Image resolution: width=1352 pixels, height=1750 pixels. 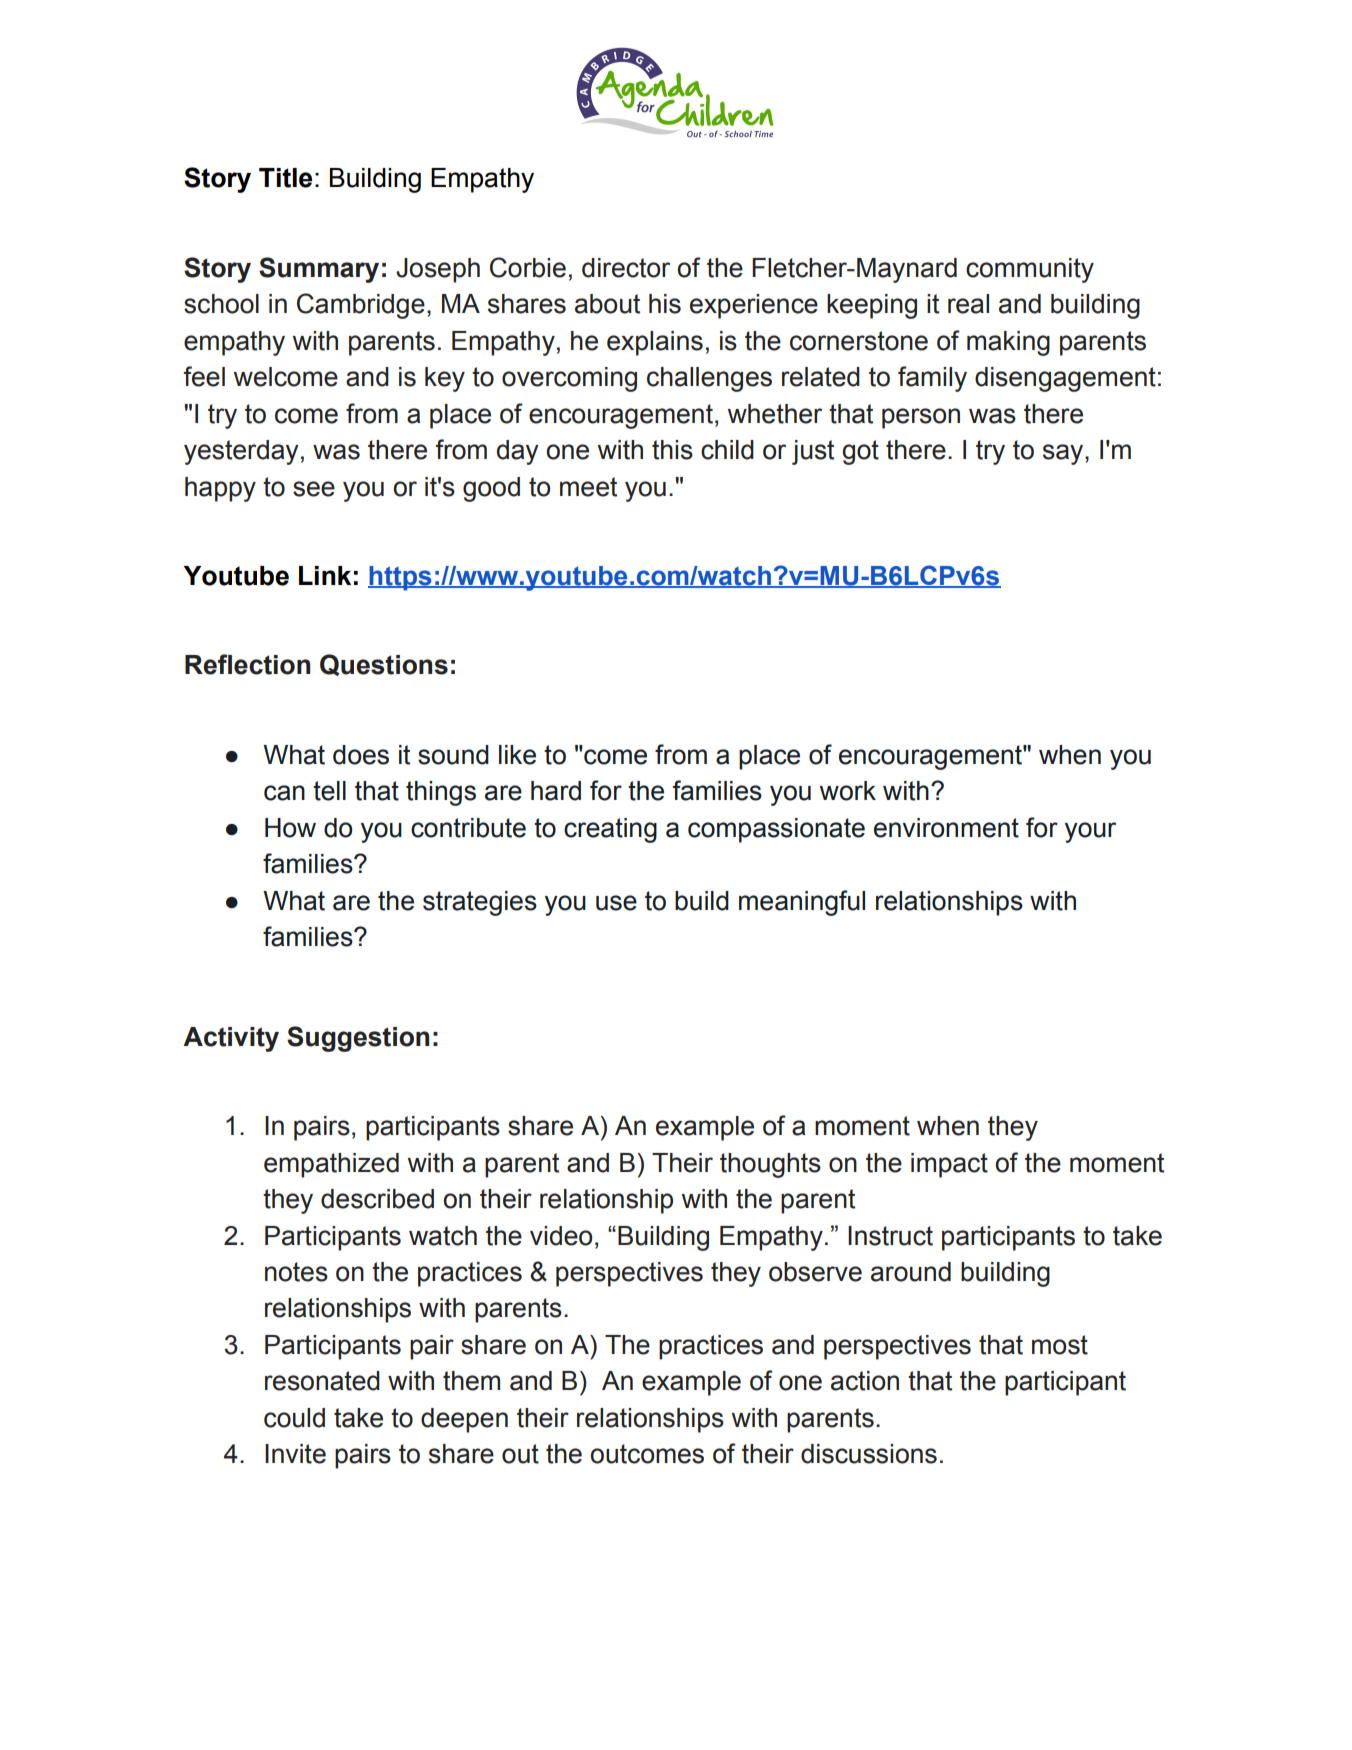 I want to click on Title, so click(x=285, y=178).
